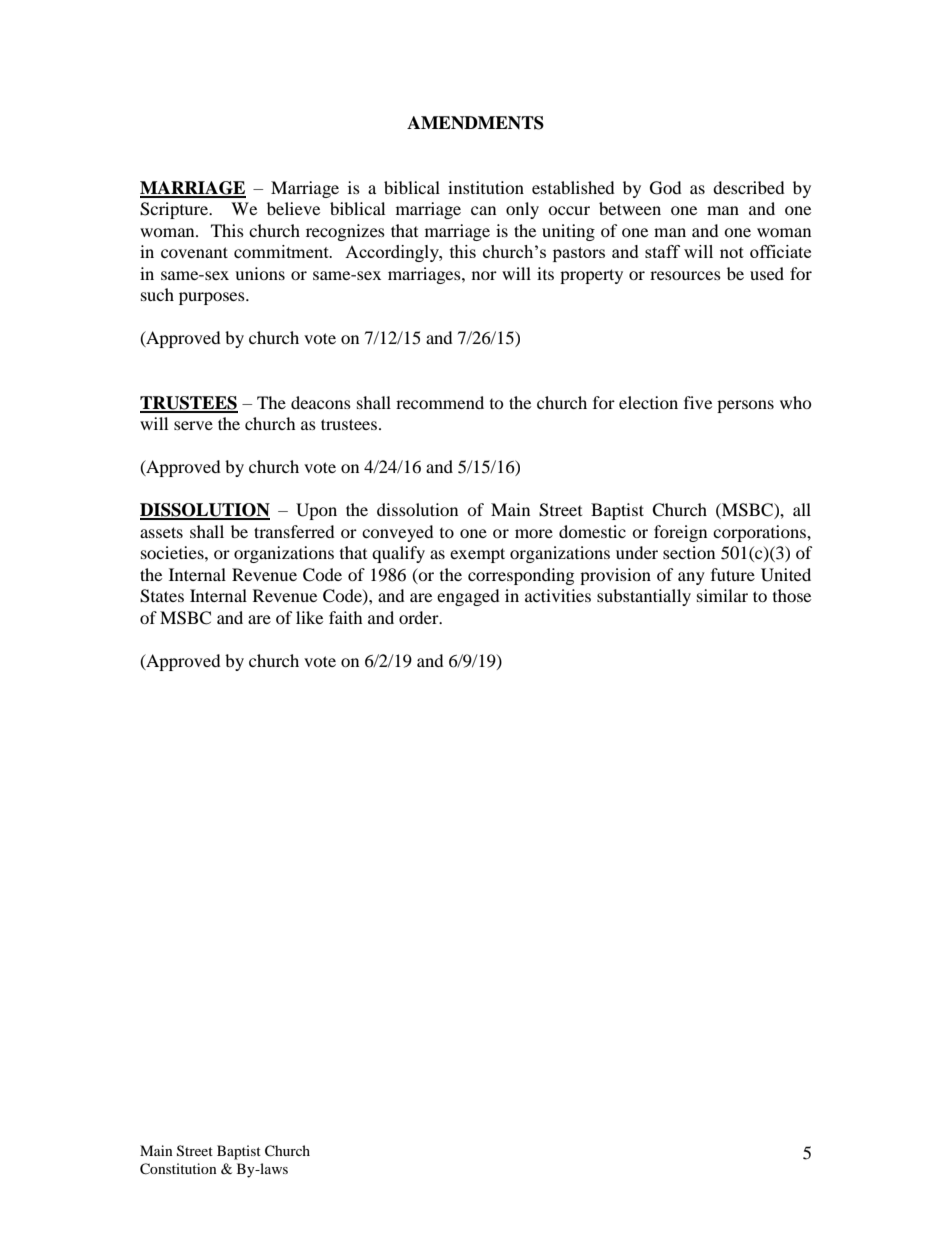  Describe the element at coordinates (420, 617) in the screenshot. I see `order` at that location.
